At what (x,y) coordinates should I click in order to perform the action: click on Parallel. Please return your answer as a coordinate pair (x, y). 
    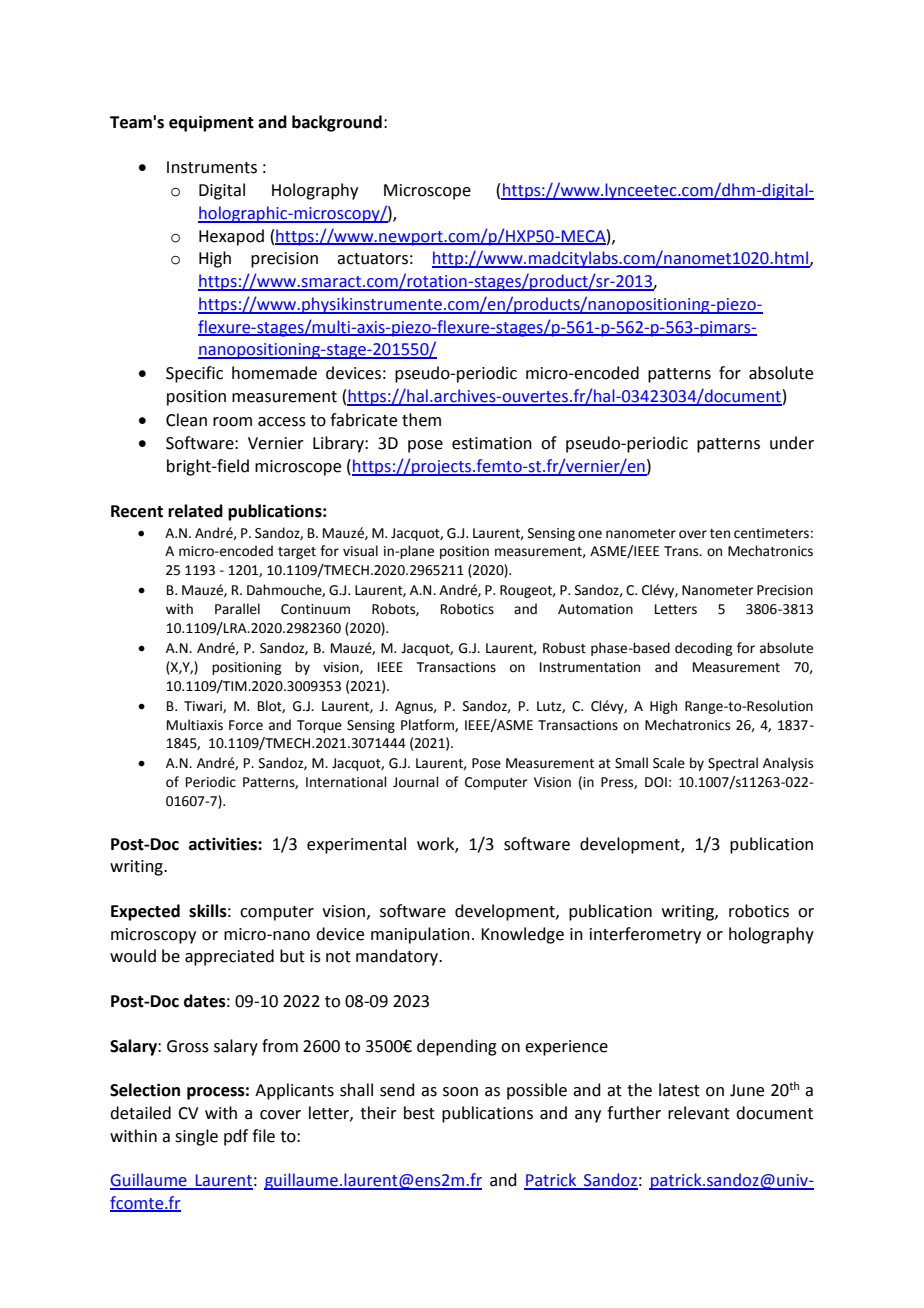
    Looking at the image, I should click on (237, 609).
